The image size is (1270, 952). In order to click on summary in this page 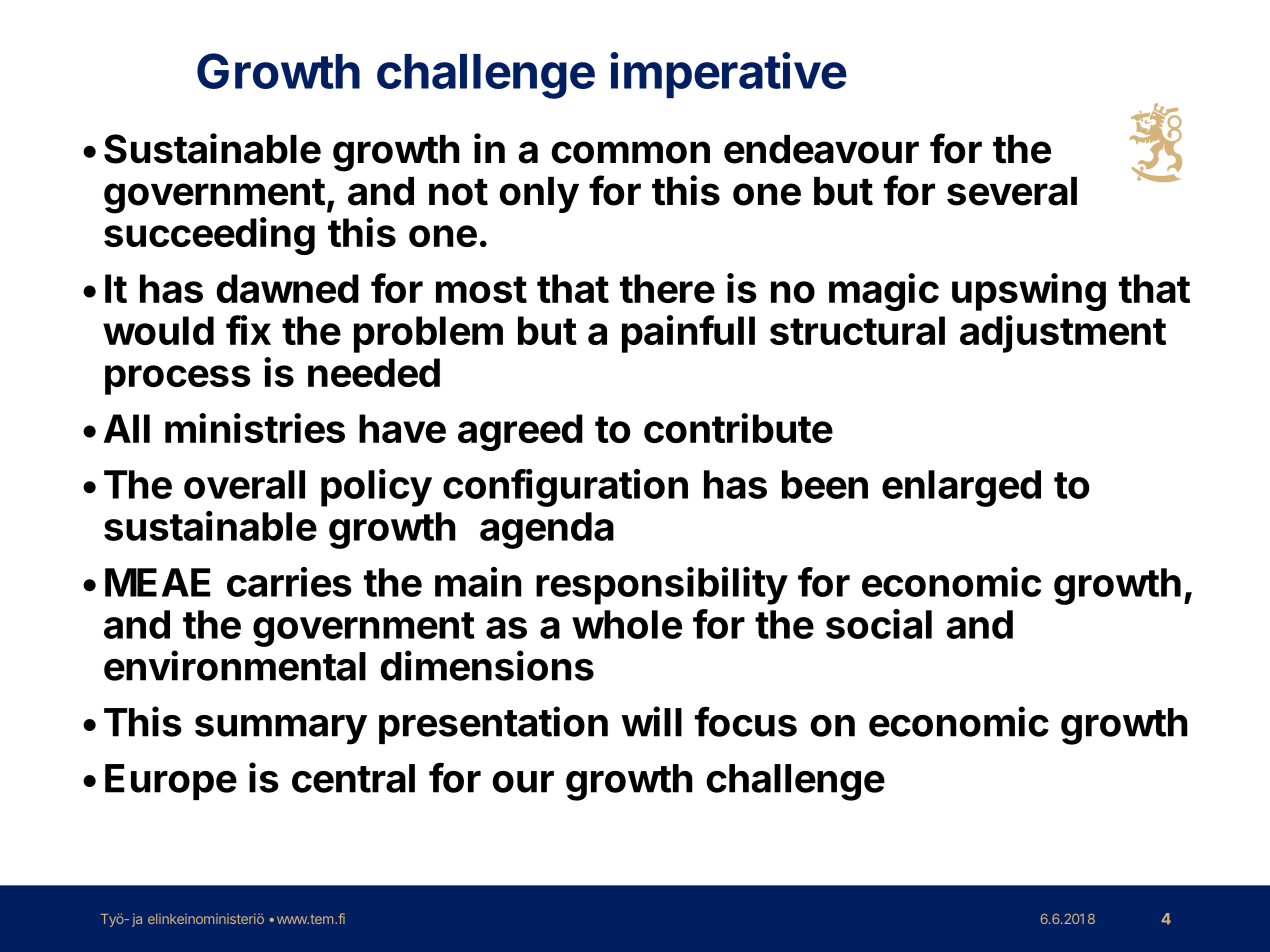, I will do `click(281, 730)`.
